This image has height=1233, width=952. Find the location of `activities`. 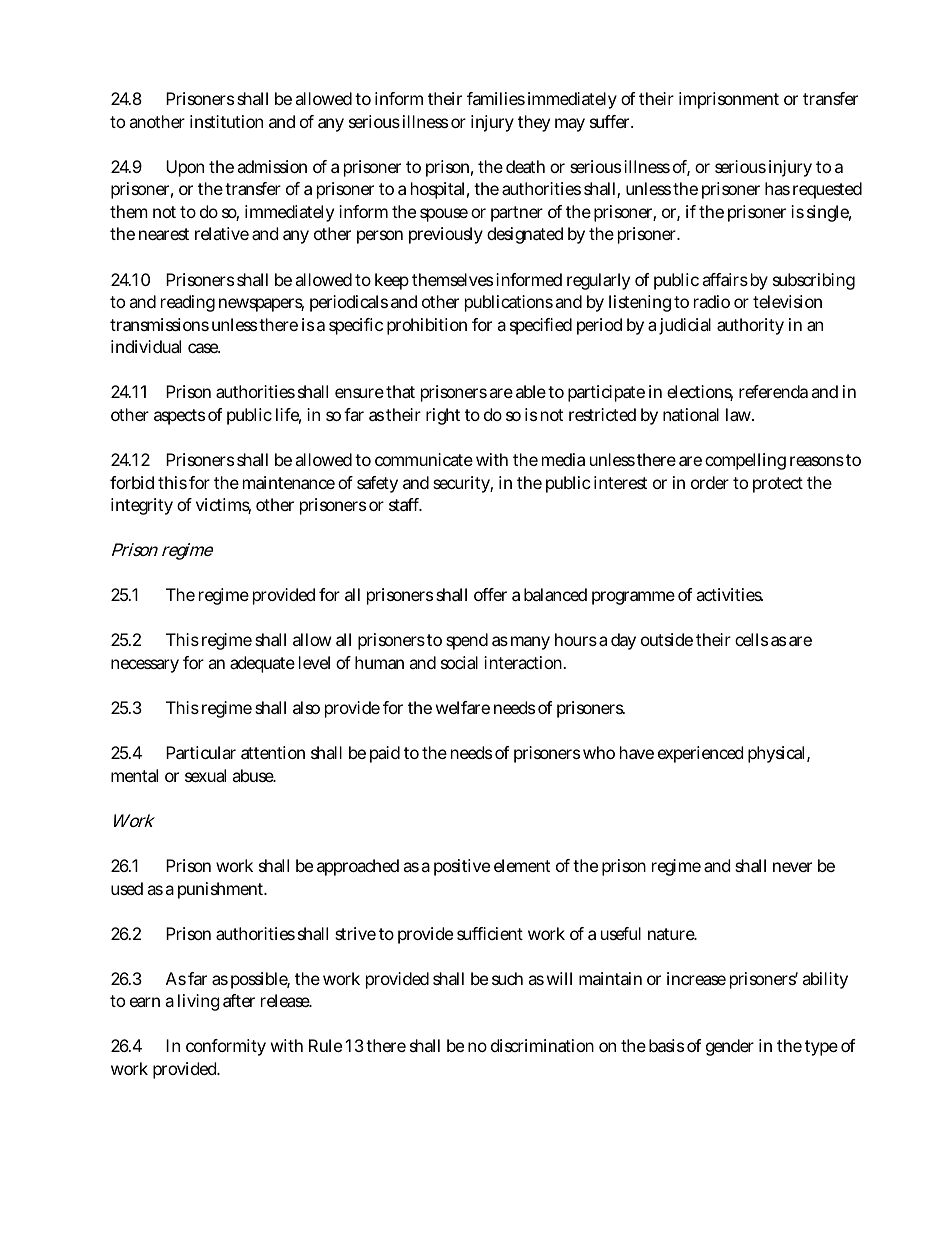

activities is located at coordinates (729, 594).
